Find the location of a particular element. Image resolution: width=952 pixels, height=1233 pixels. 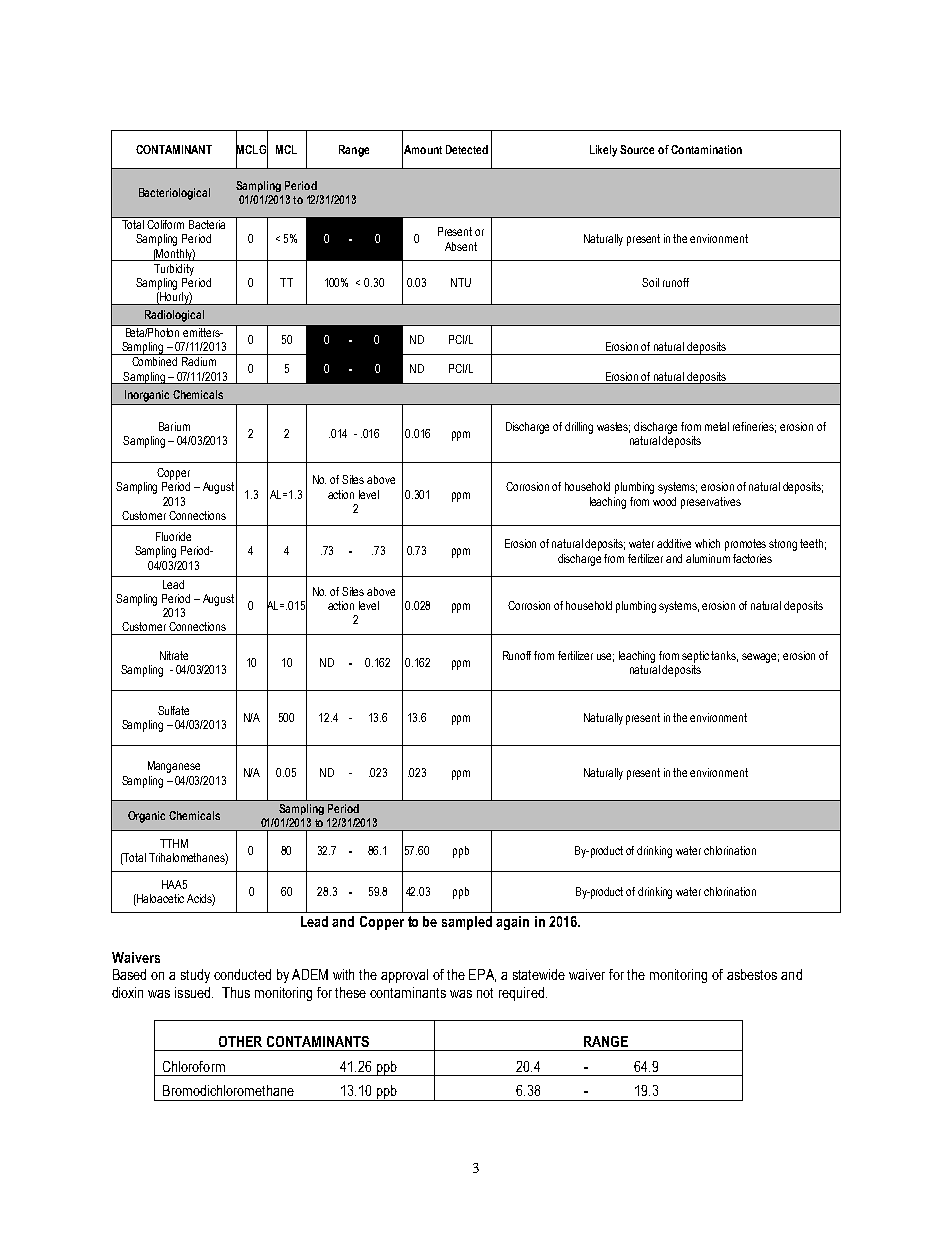

Detected is located at coordinates (467, 149).
